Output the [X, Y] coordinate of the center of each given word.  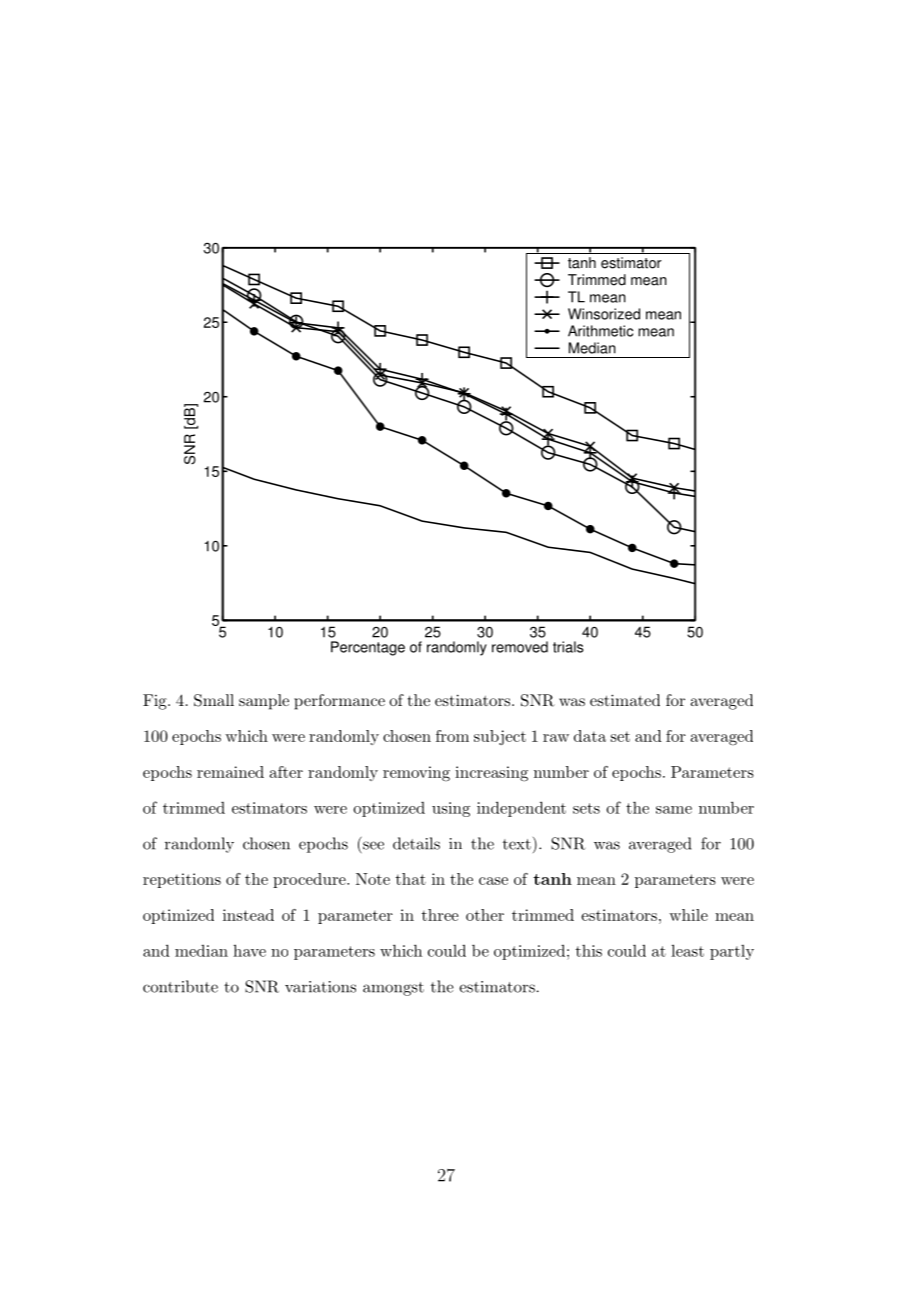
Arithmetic [600, 331]
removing [416, 774]
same [674, 810]
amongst [393, 989]
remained [230, 772]
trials [568, 647]
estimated [625, 700]
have [249, 950]
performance [339, 702]
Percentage [368, 648]
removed [520, 647]
